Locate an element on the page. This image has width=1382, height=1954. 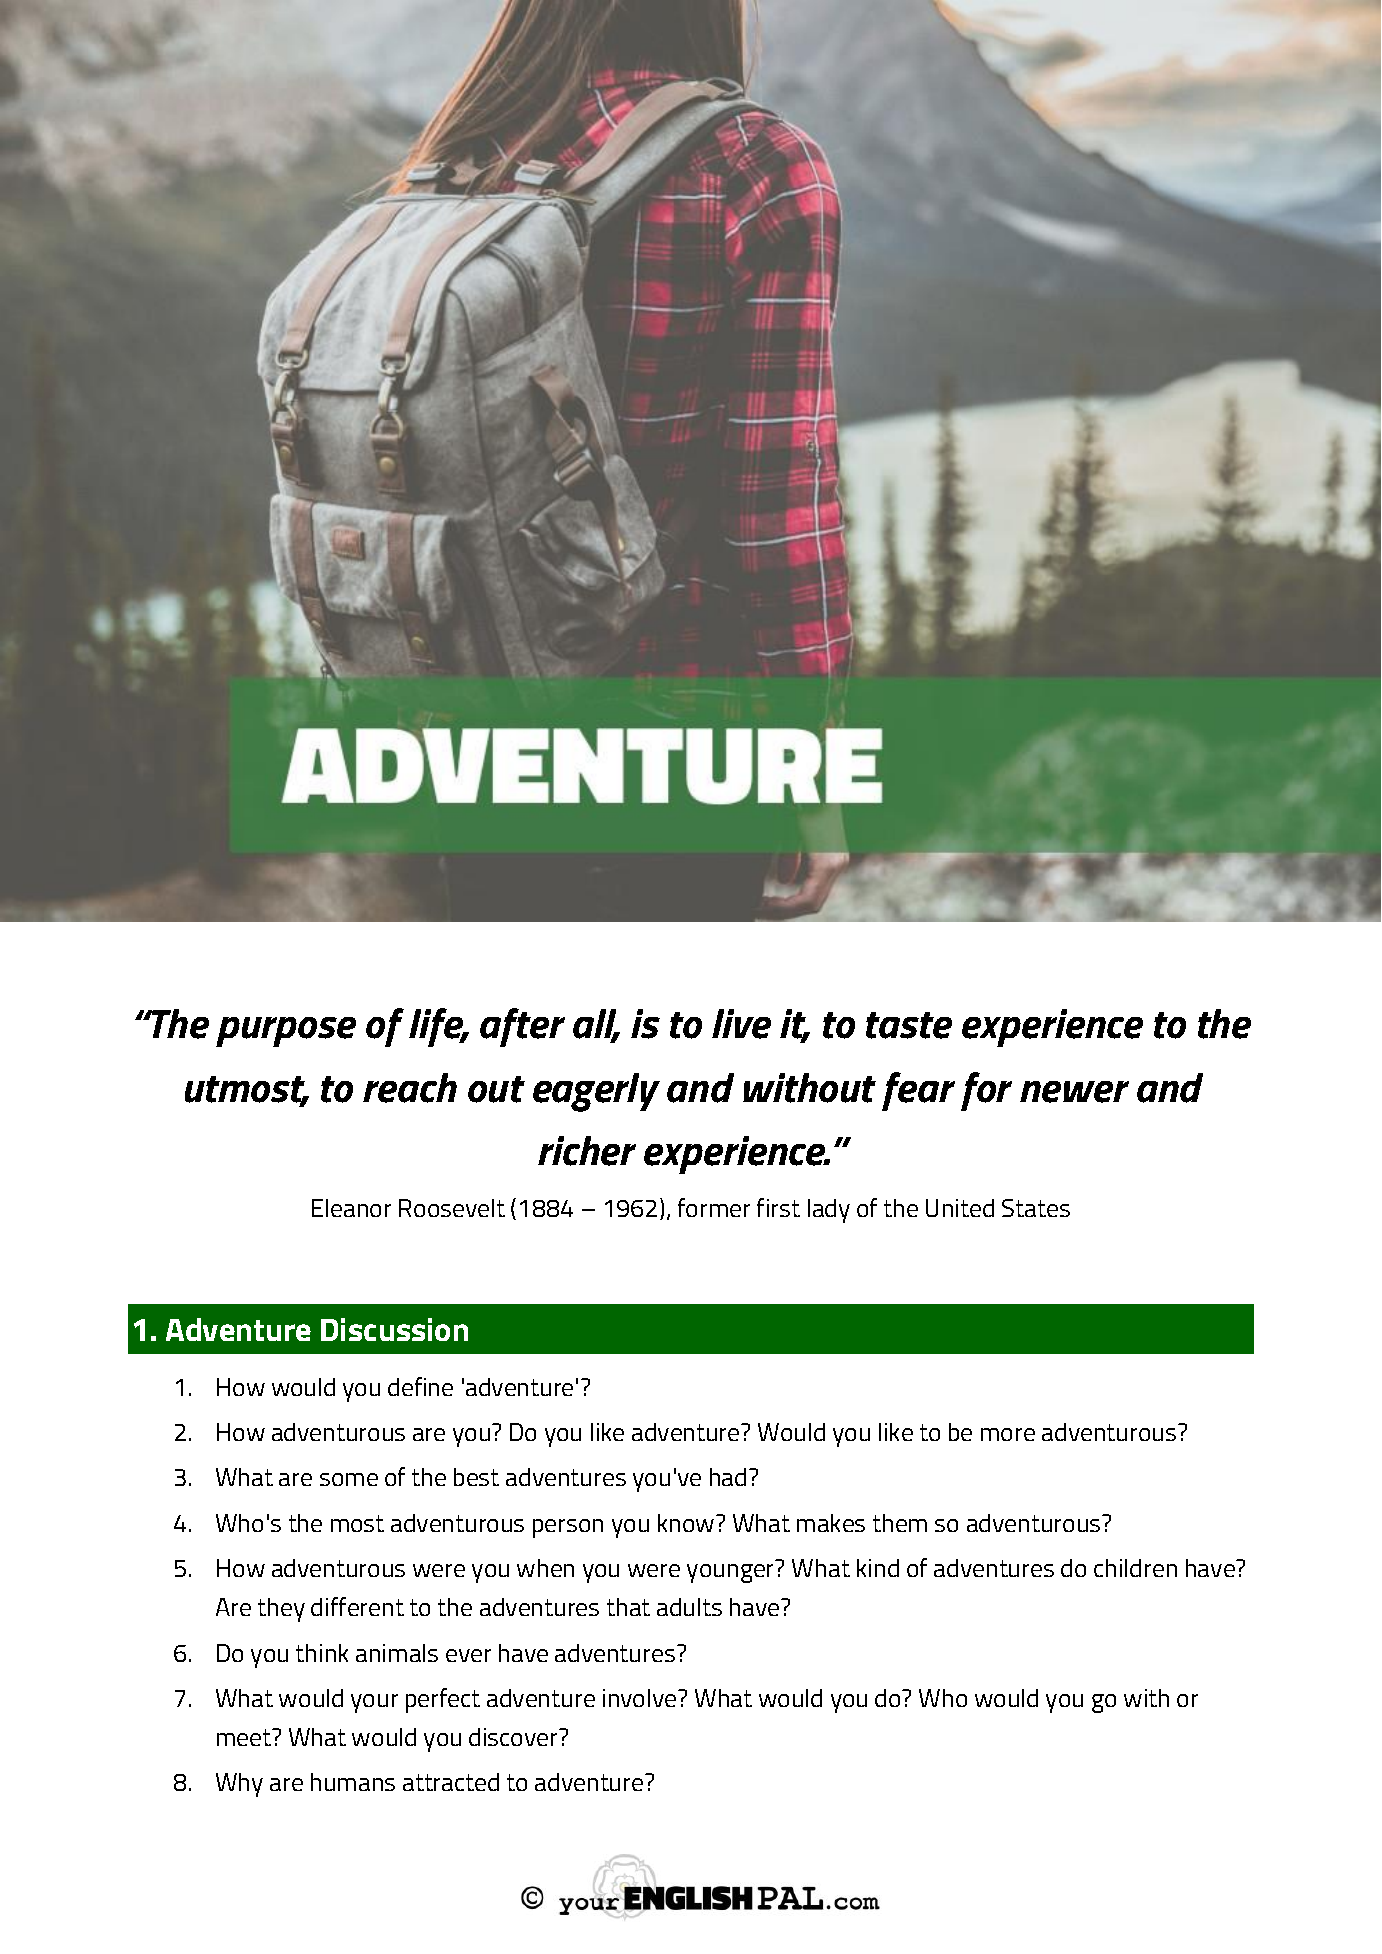
some is located at coordinates (349, 1479).
